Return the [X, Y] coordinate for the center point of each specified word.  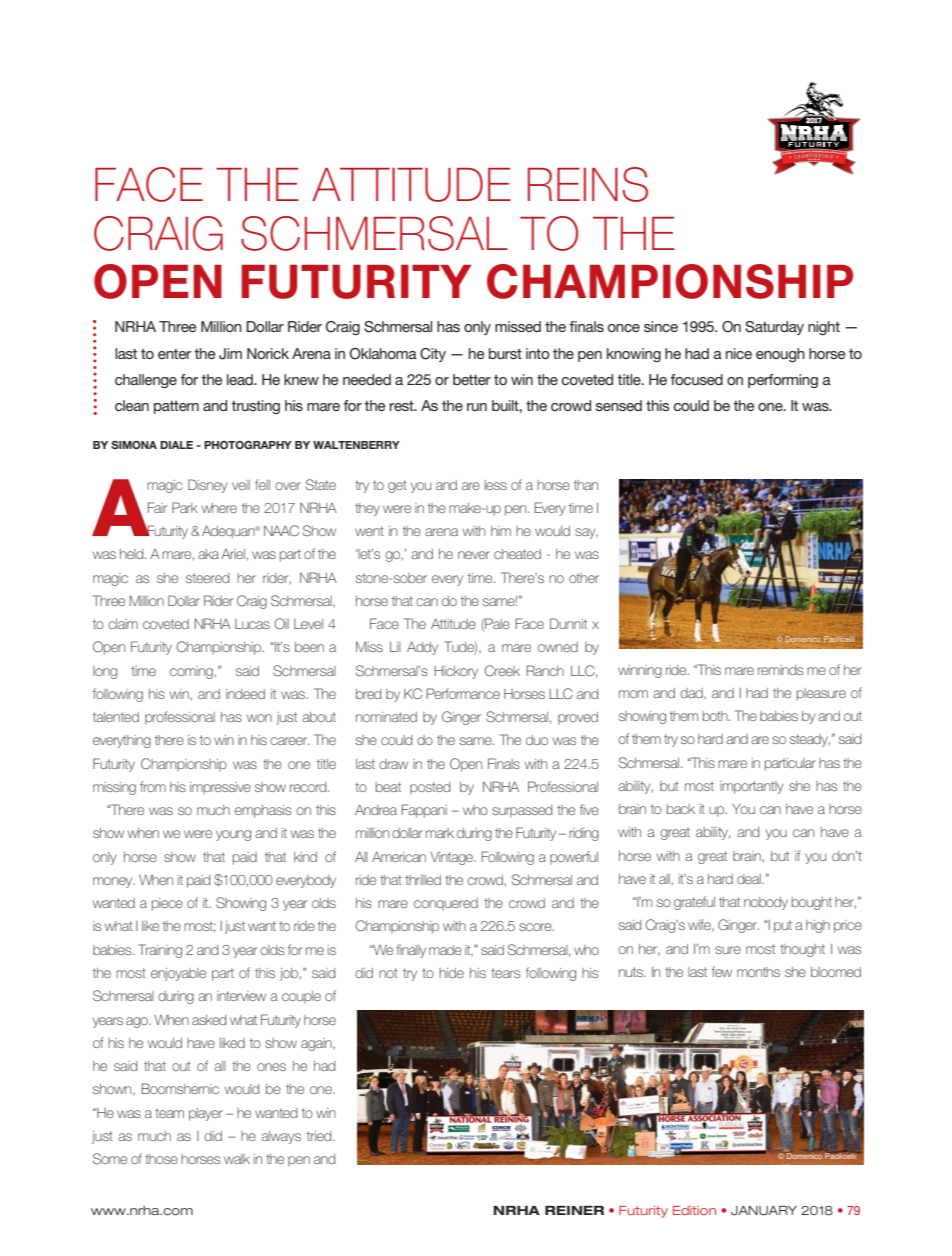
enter [174, 354]
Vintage [452, 858]
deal [750, 879]
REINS [588, 184]
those [161, 1159]
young [233, 835]
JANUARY [764, 1211]
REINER [574, 1210]
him [501, 531]
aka [208, 554]
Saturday [774, 328]
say [586, 533]
